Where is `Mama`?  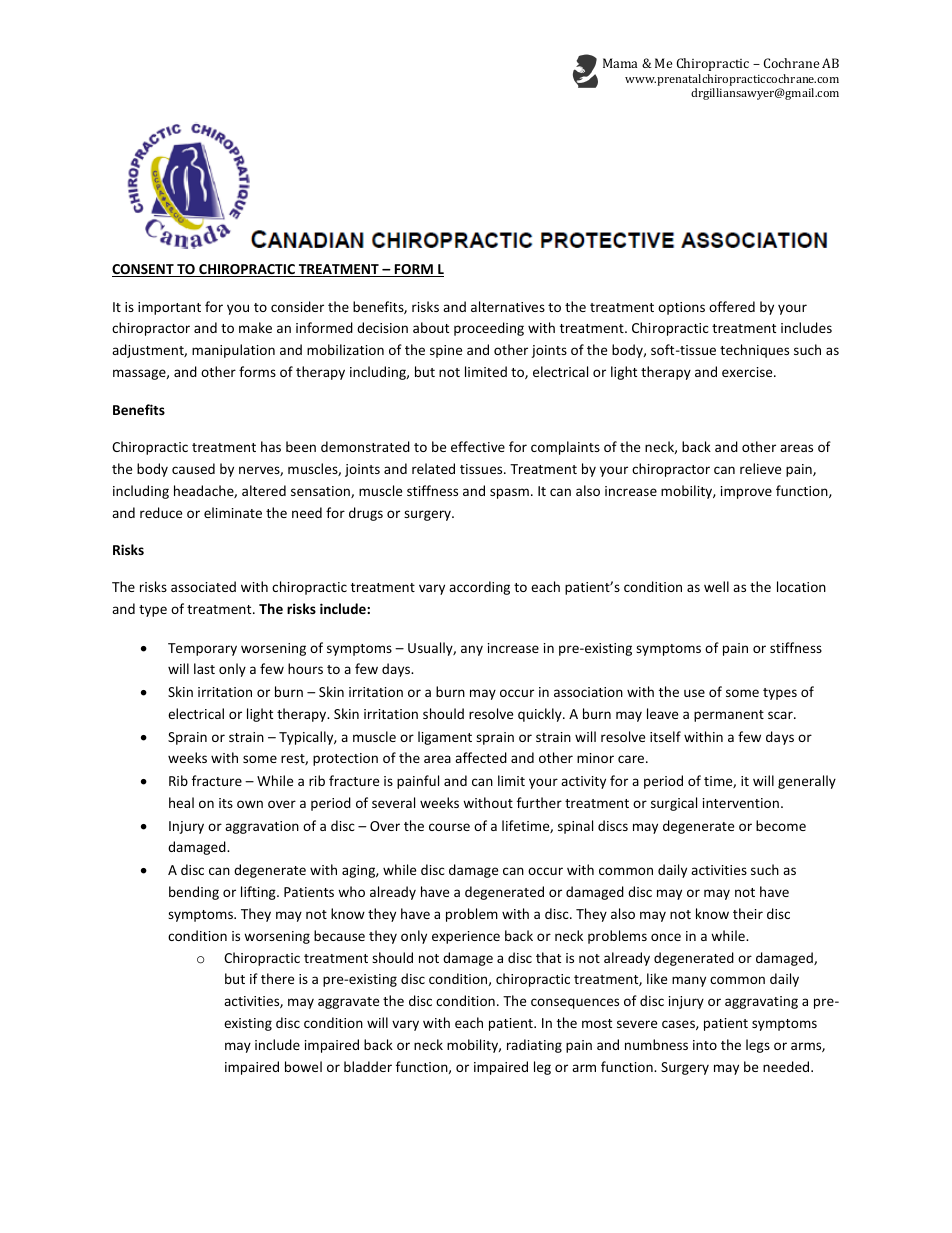
Mama is located at coordinates (620, 63).
